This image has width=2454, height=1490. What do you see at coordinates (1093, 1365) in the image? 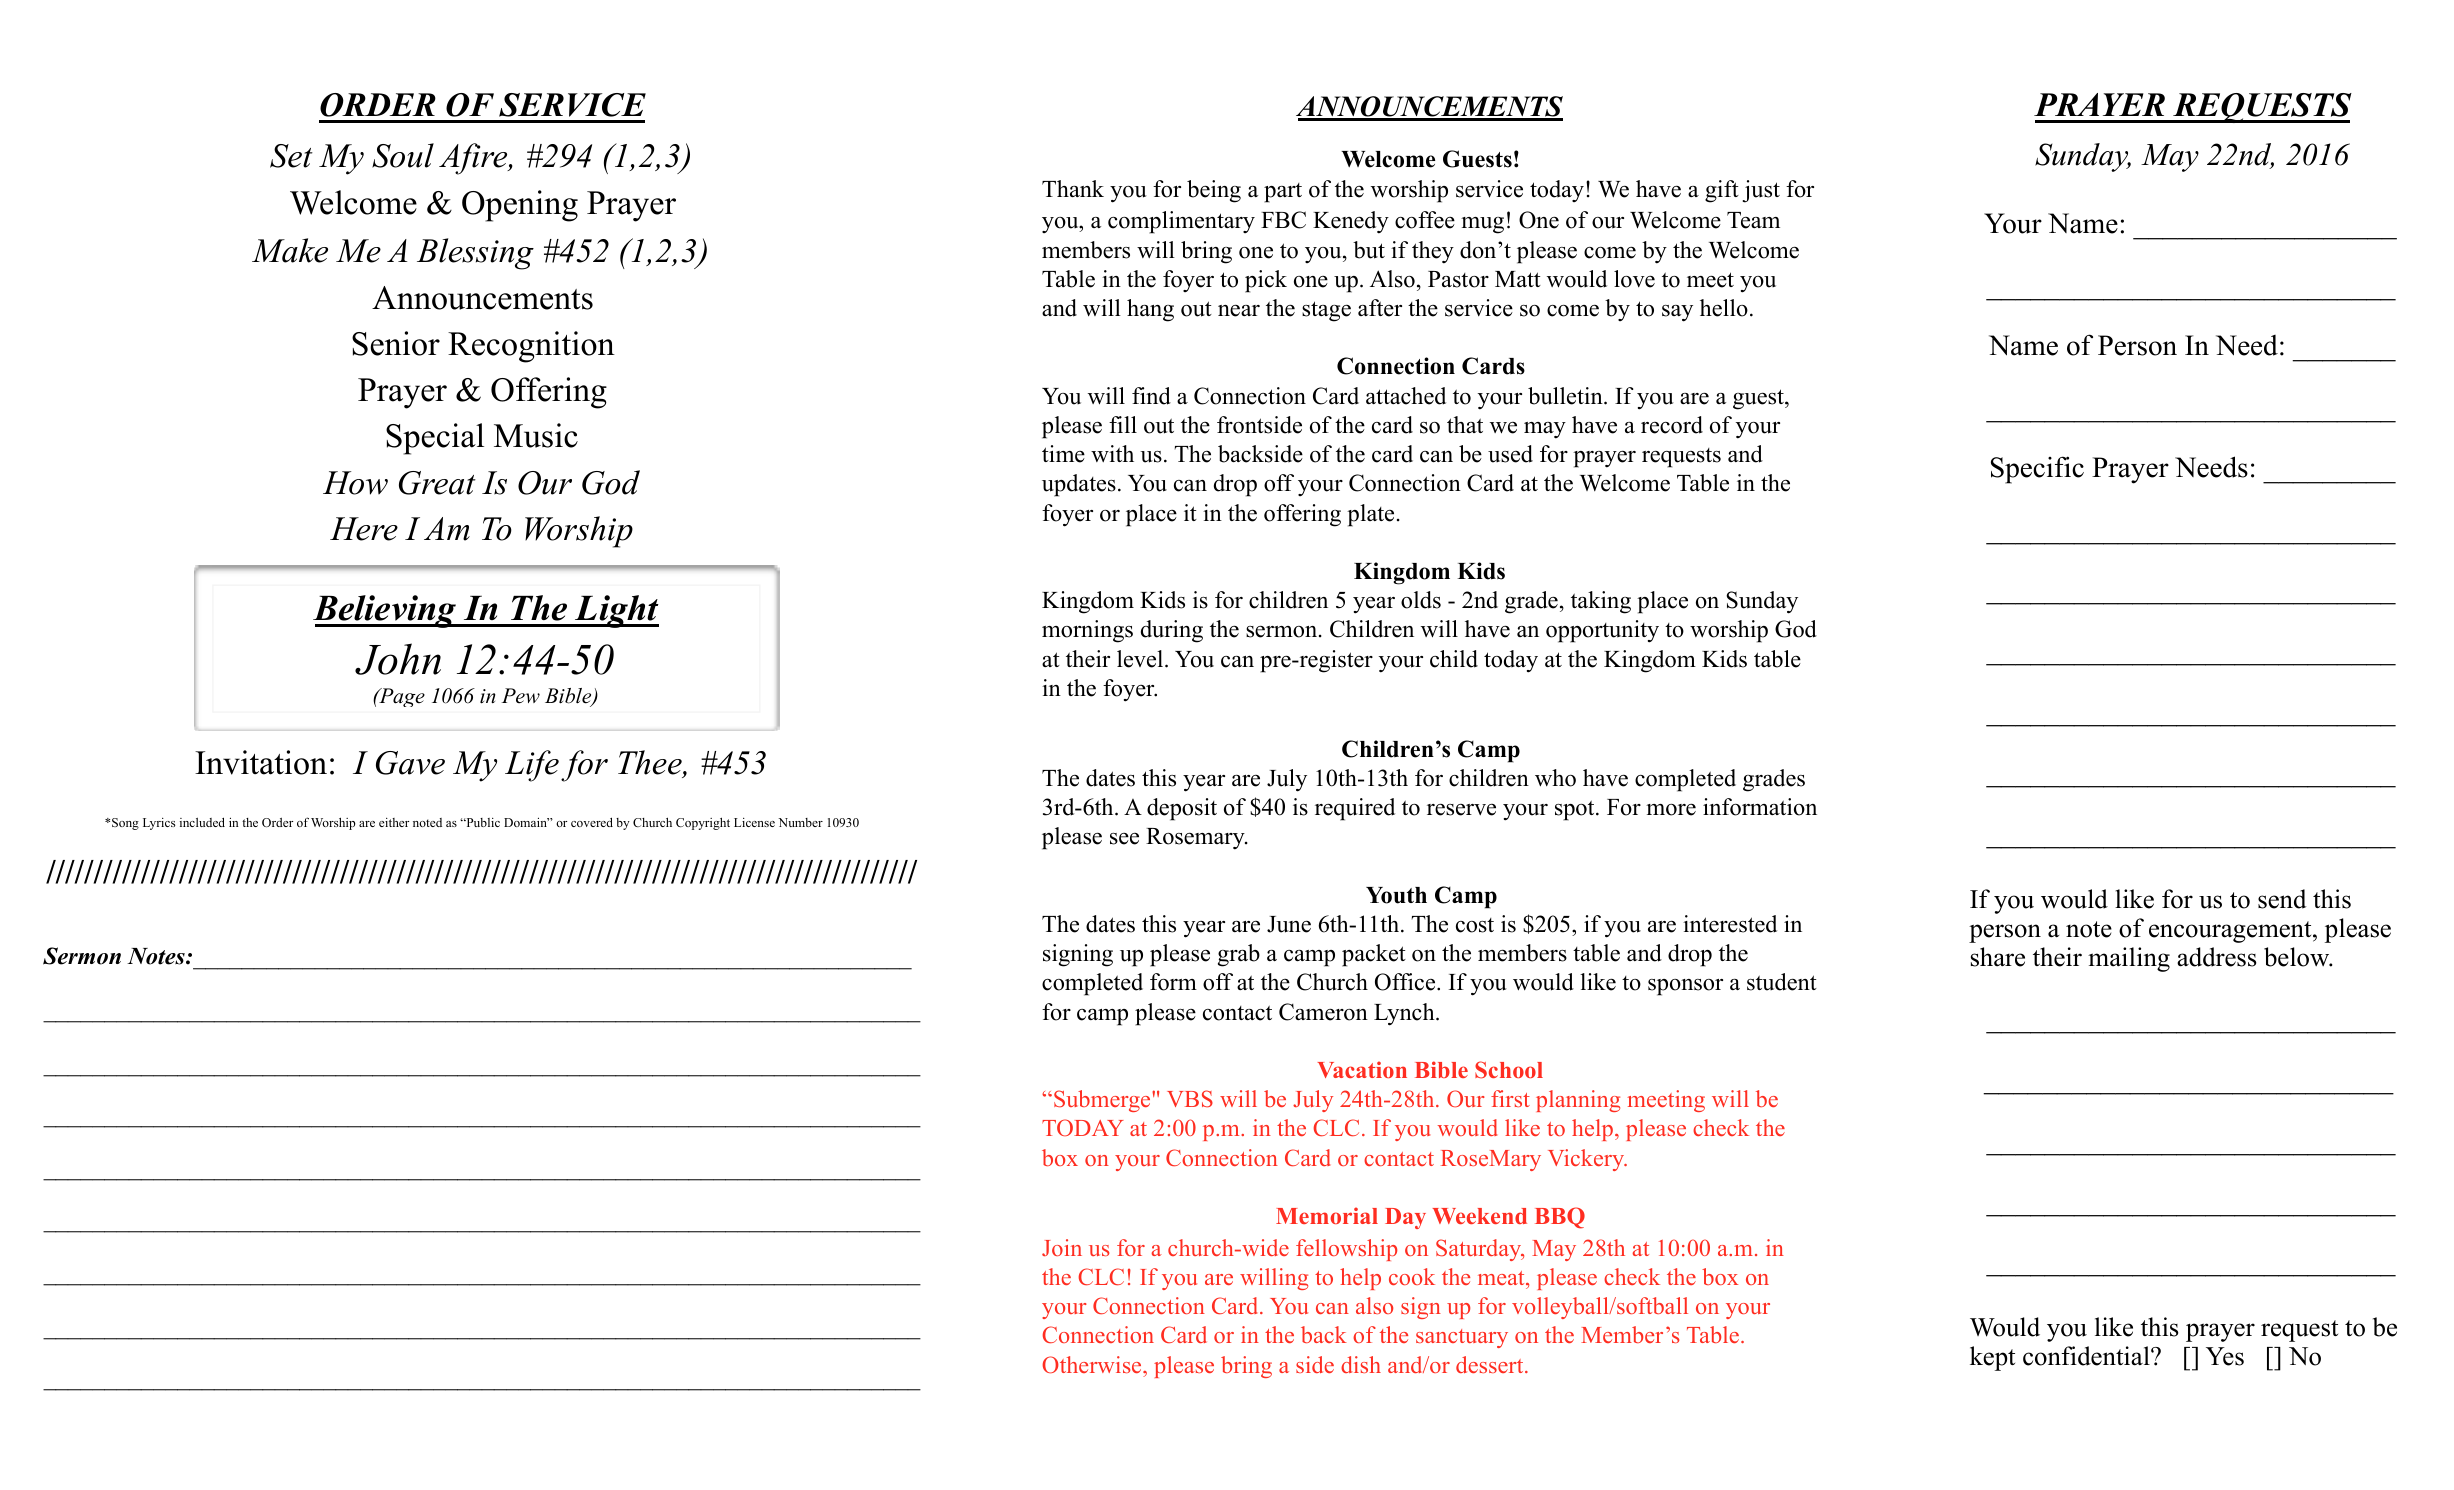
I see `Otherwise` at bounding box center [1093, 1365].
